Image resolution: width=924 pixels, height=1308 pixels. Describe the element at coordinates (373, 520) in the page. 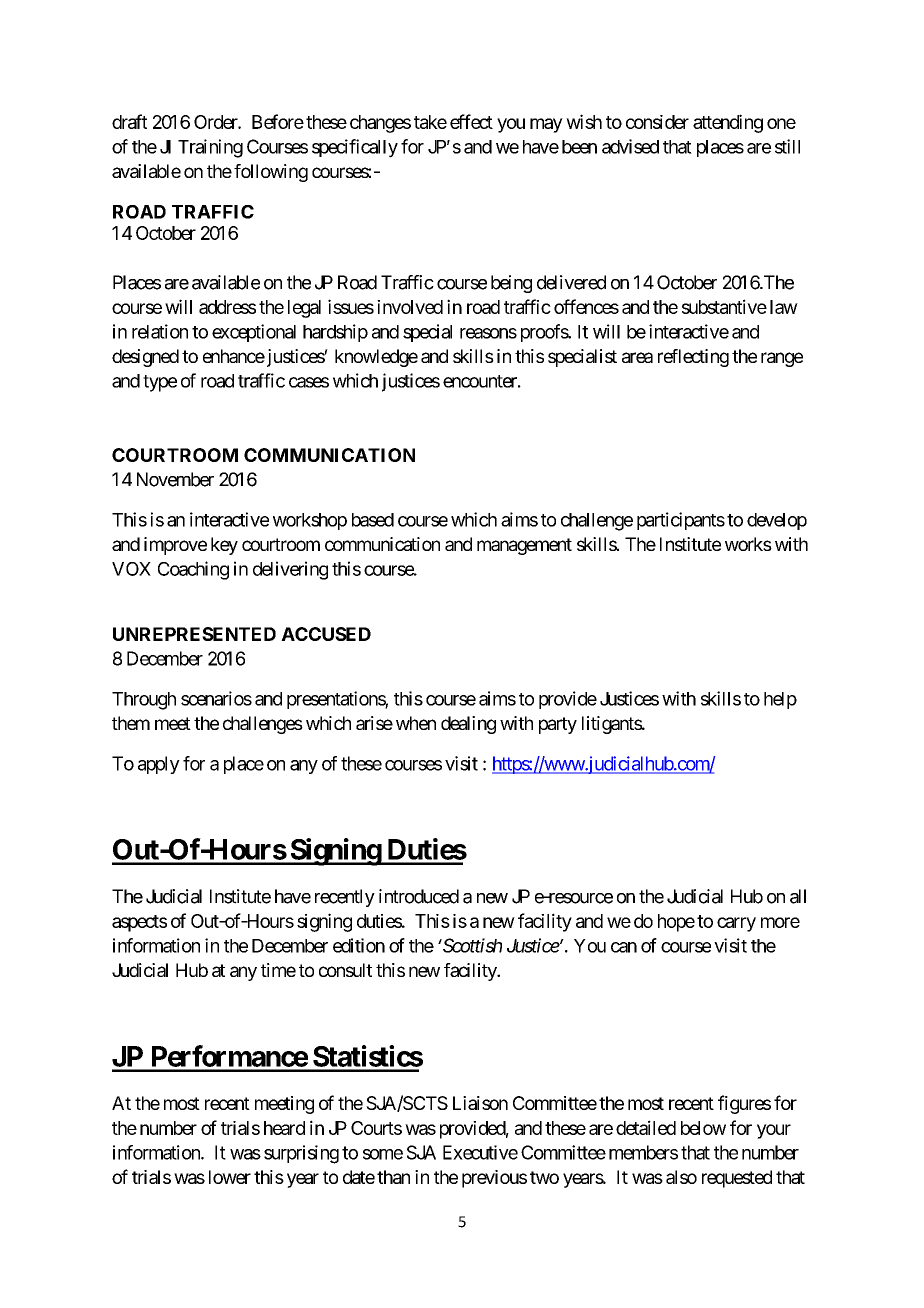

I see `based` at that location.
